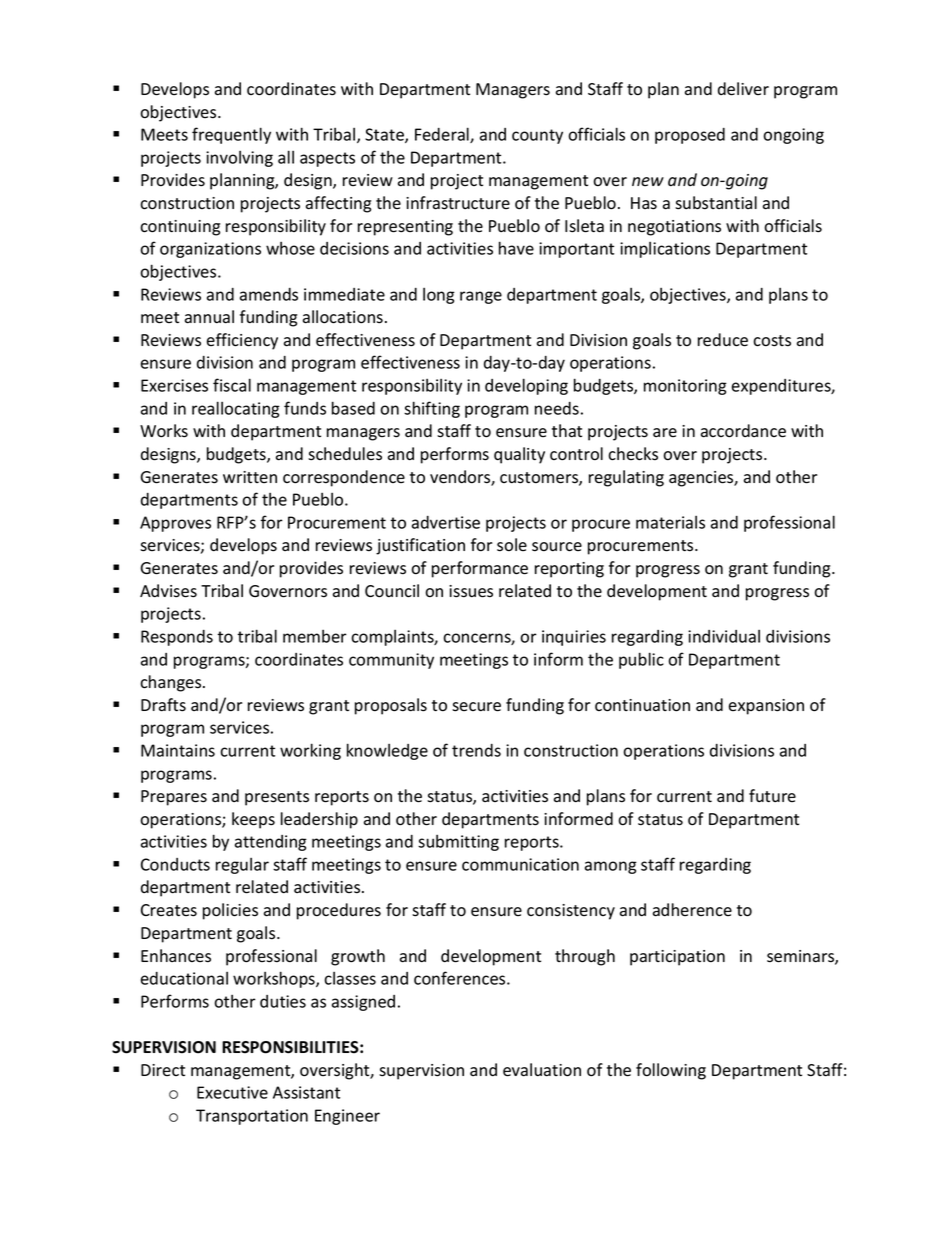  Describe the element at coordinates (690, 136) in the screenshot. I see `proposed` at that location.
